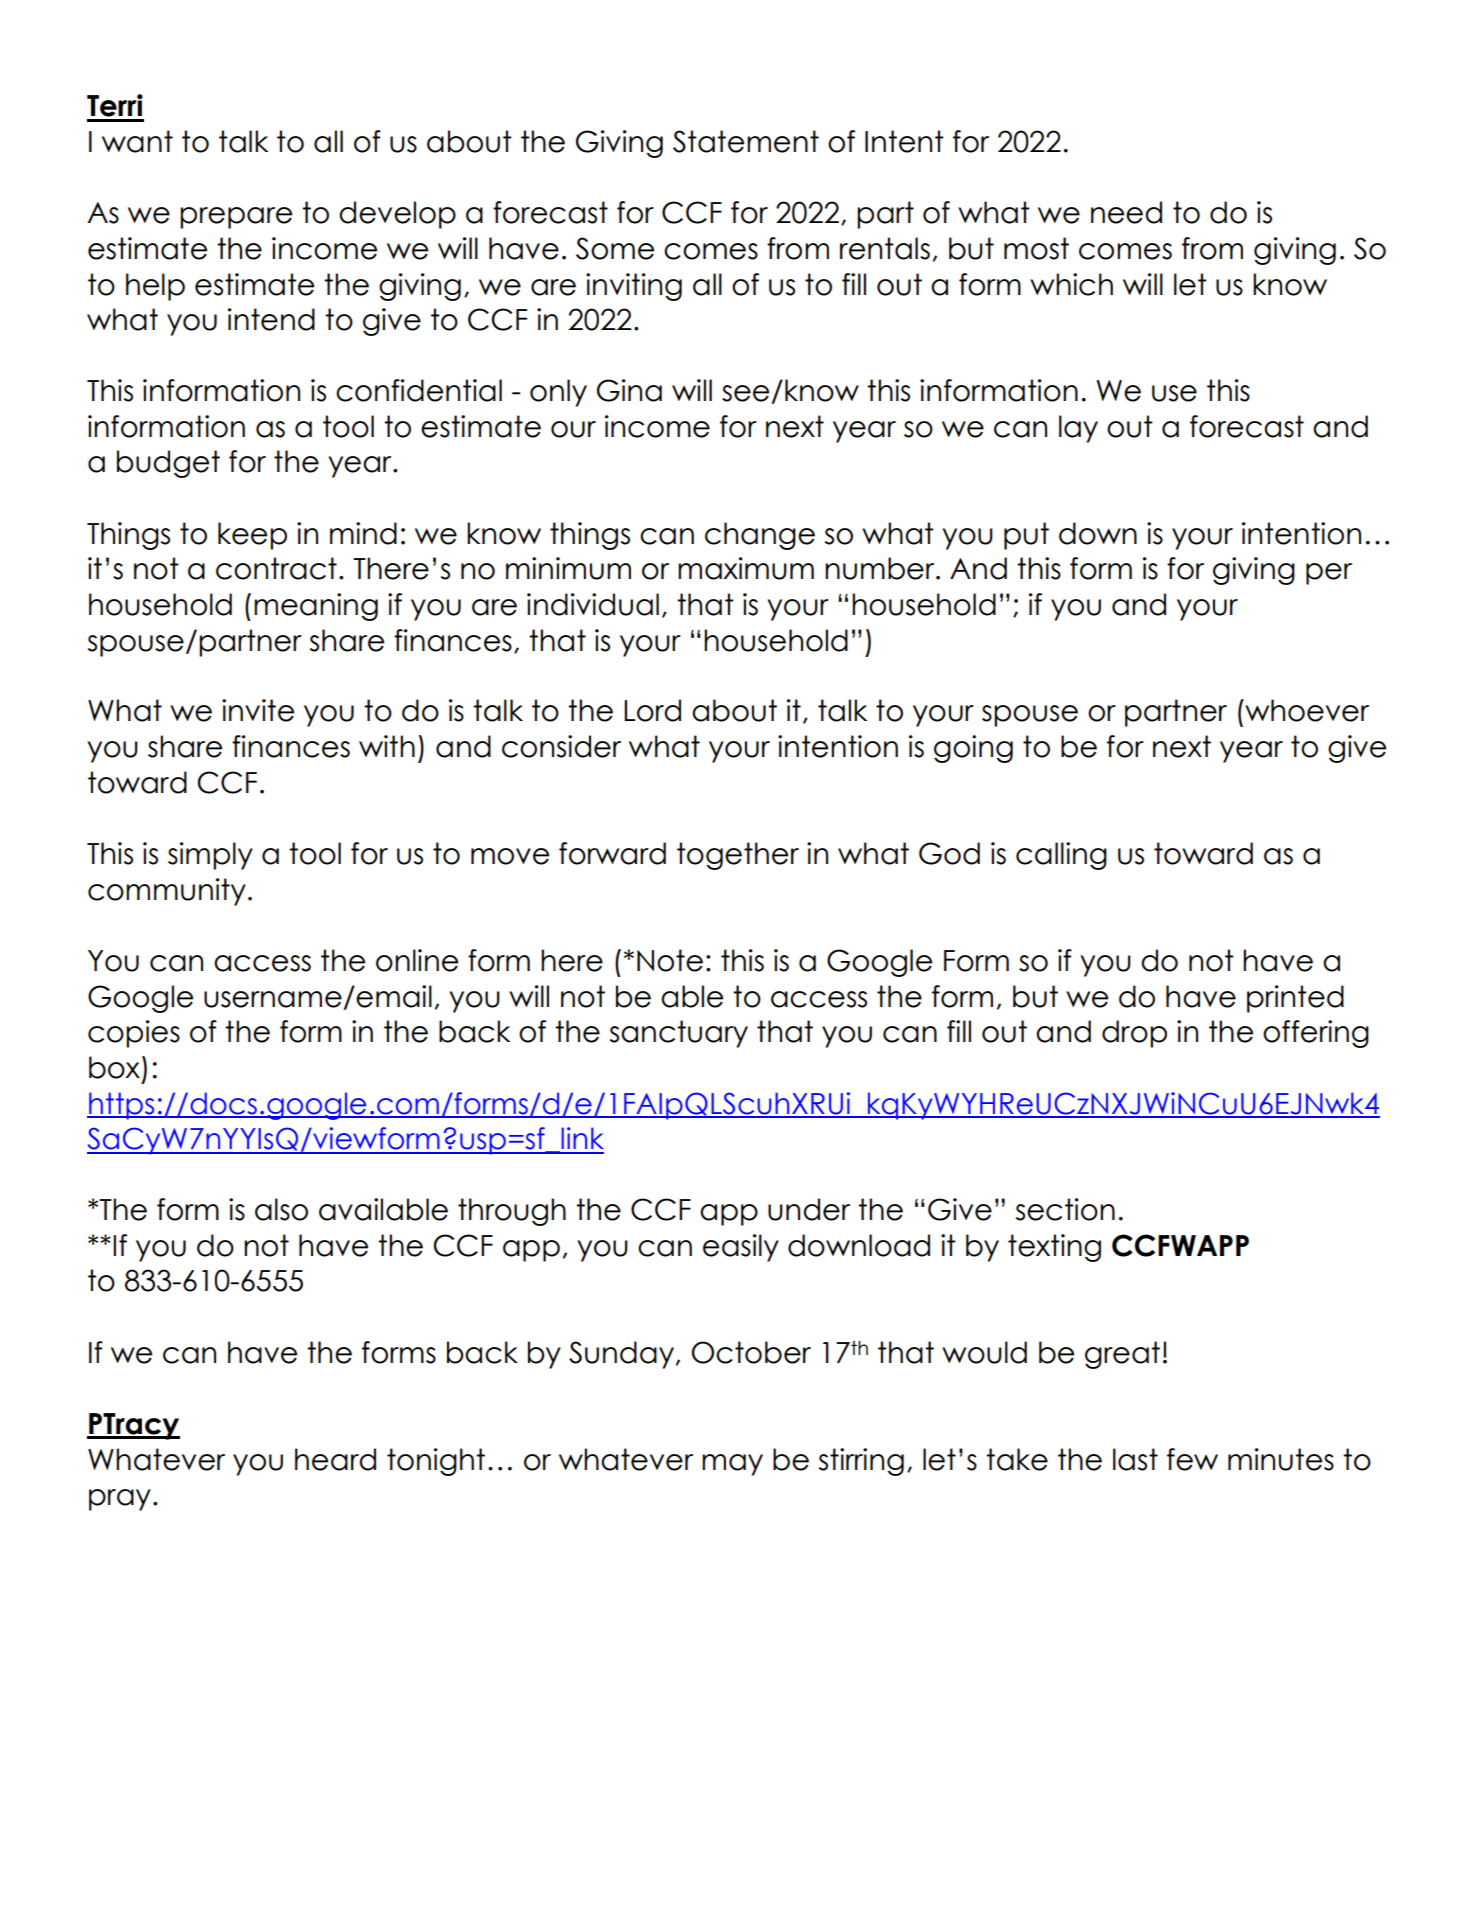 The width and height of the document is (1481, 1917). I want to click on also, so click(281, 1209).
